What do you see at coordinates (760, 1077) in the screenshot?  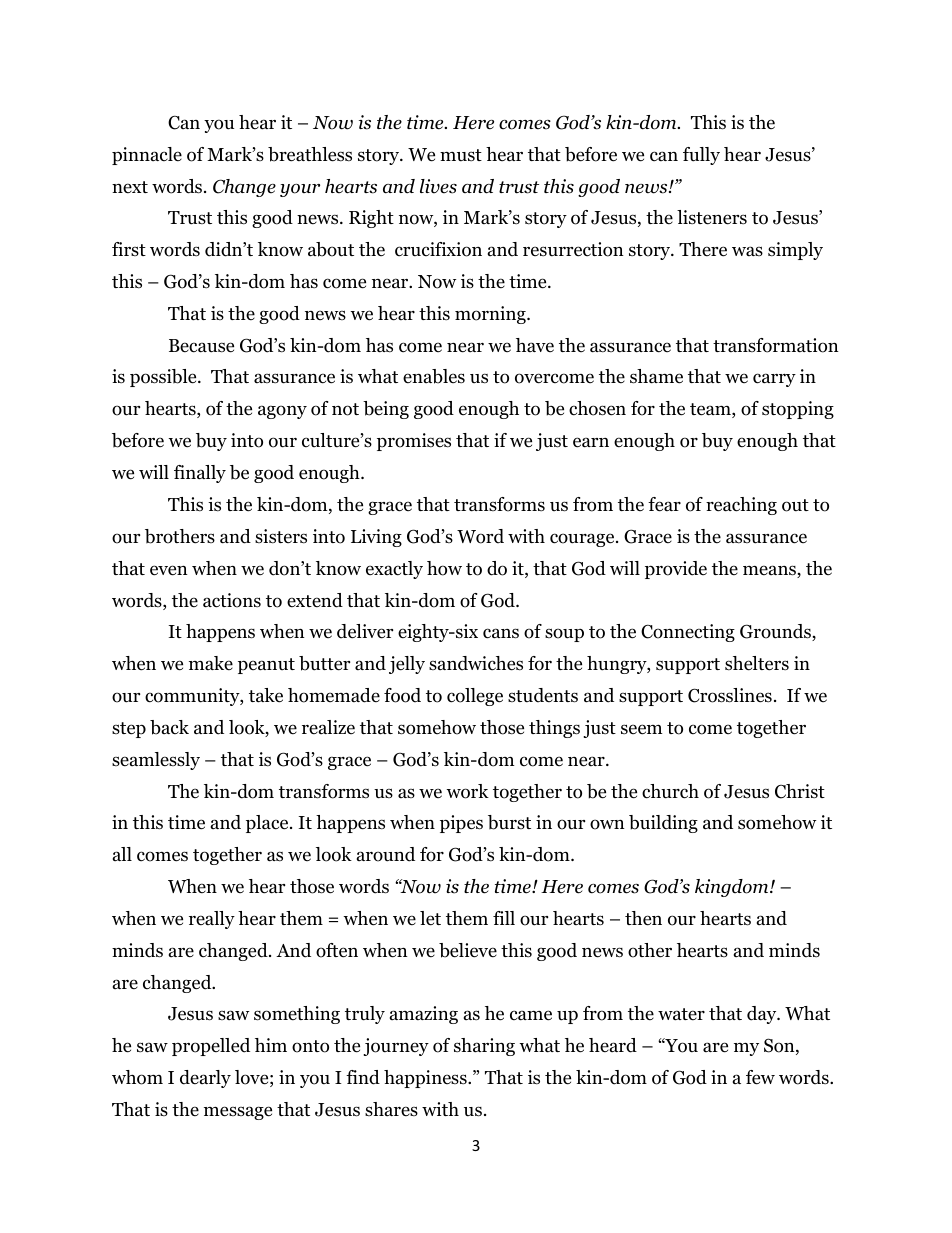 I see `few` at bounding box center [760, 1077].
